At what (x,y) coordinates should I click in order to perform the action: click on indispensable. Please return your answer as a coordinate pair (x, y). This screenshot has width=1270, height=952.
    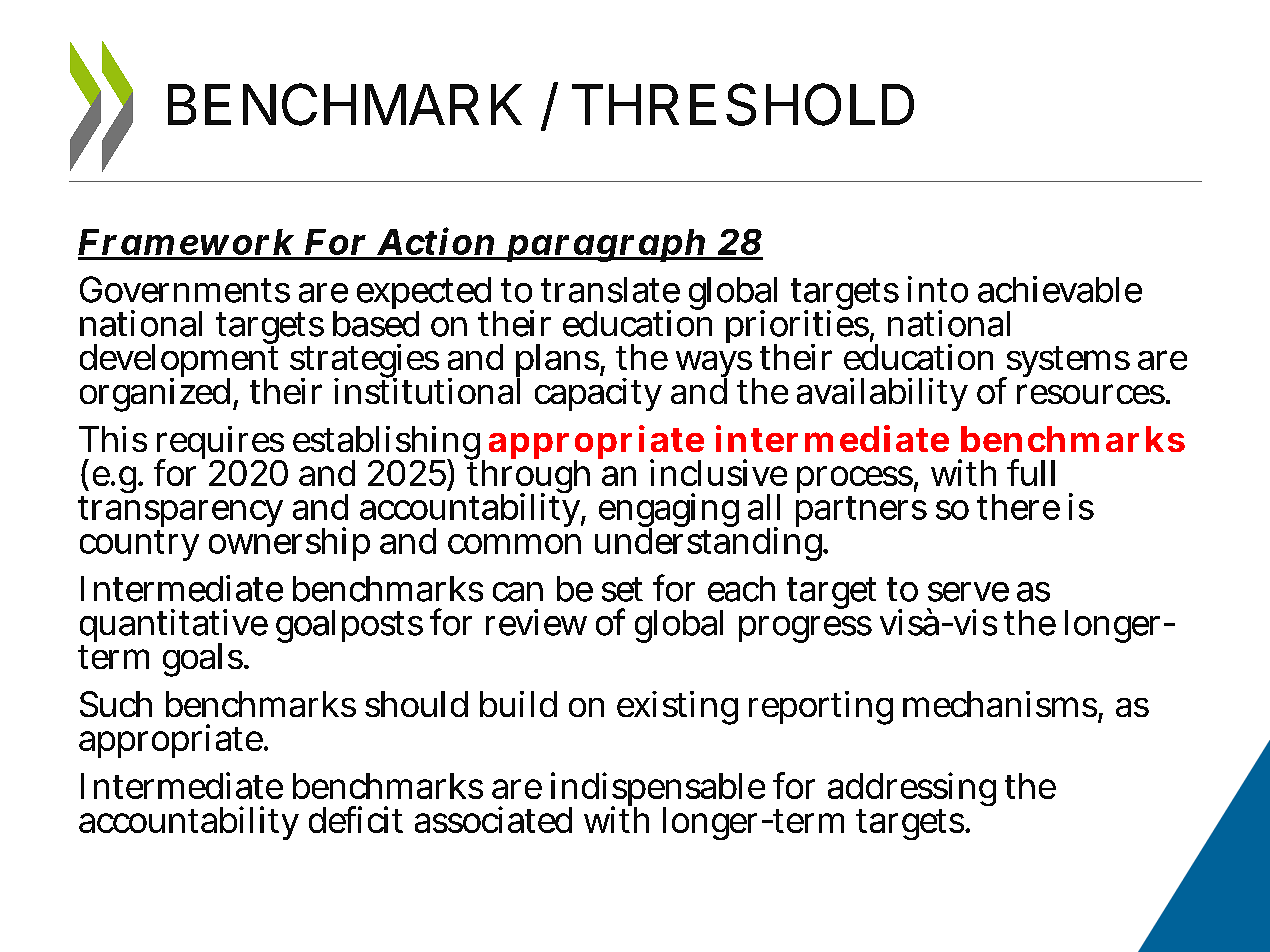
    Looking at the image, I should click on (658, 791).
